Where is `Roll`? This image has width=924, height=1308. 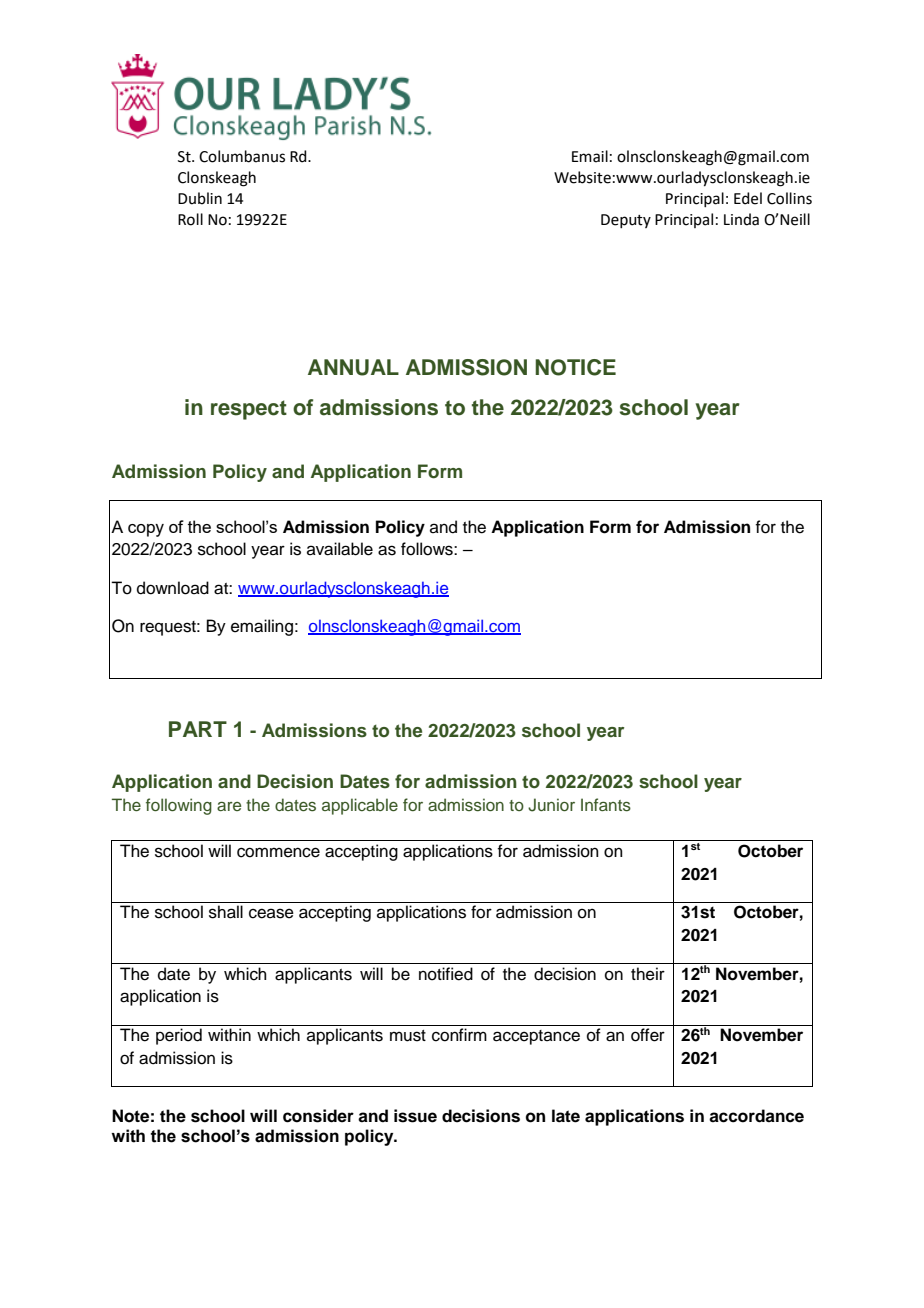 Roll is located at coordinates (190, 219).
